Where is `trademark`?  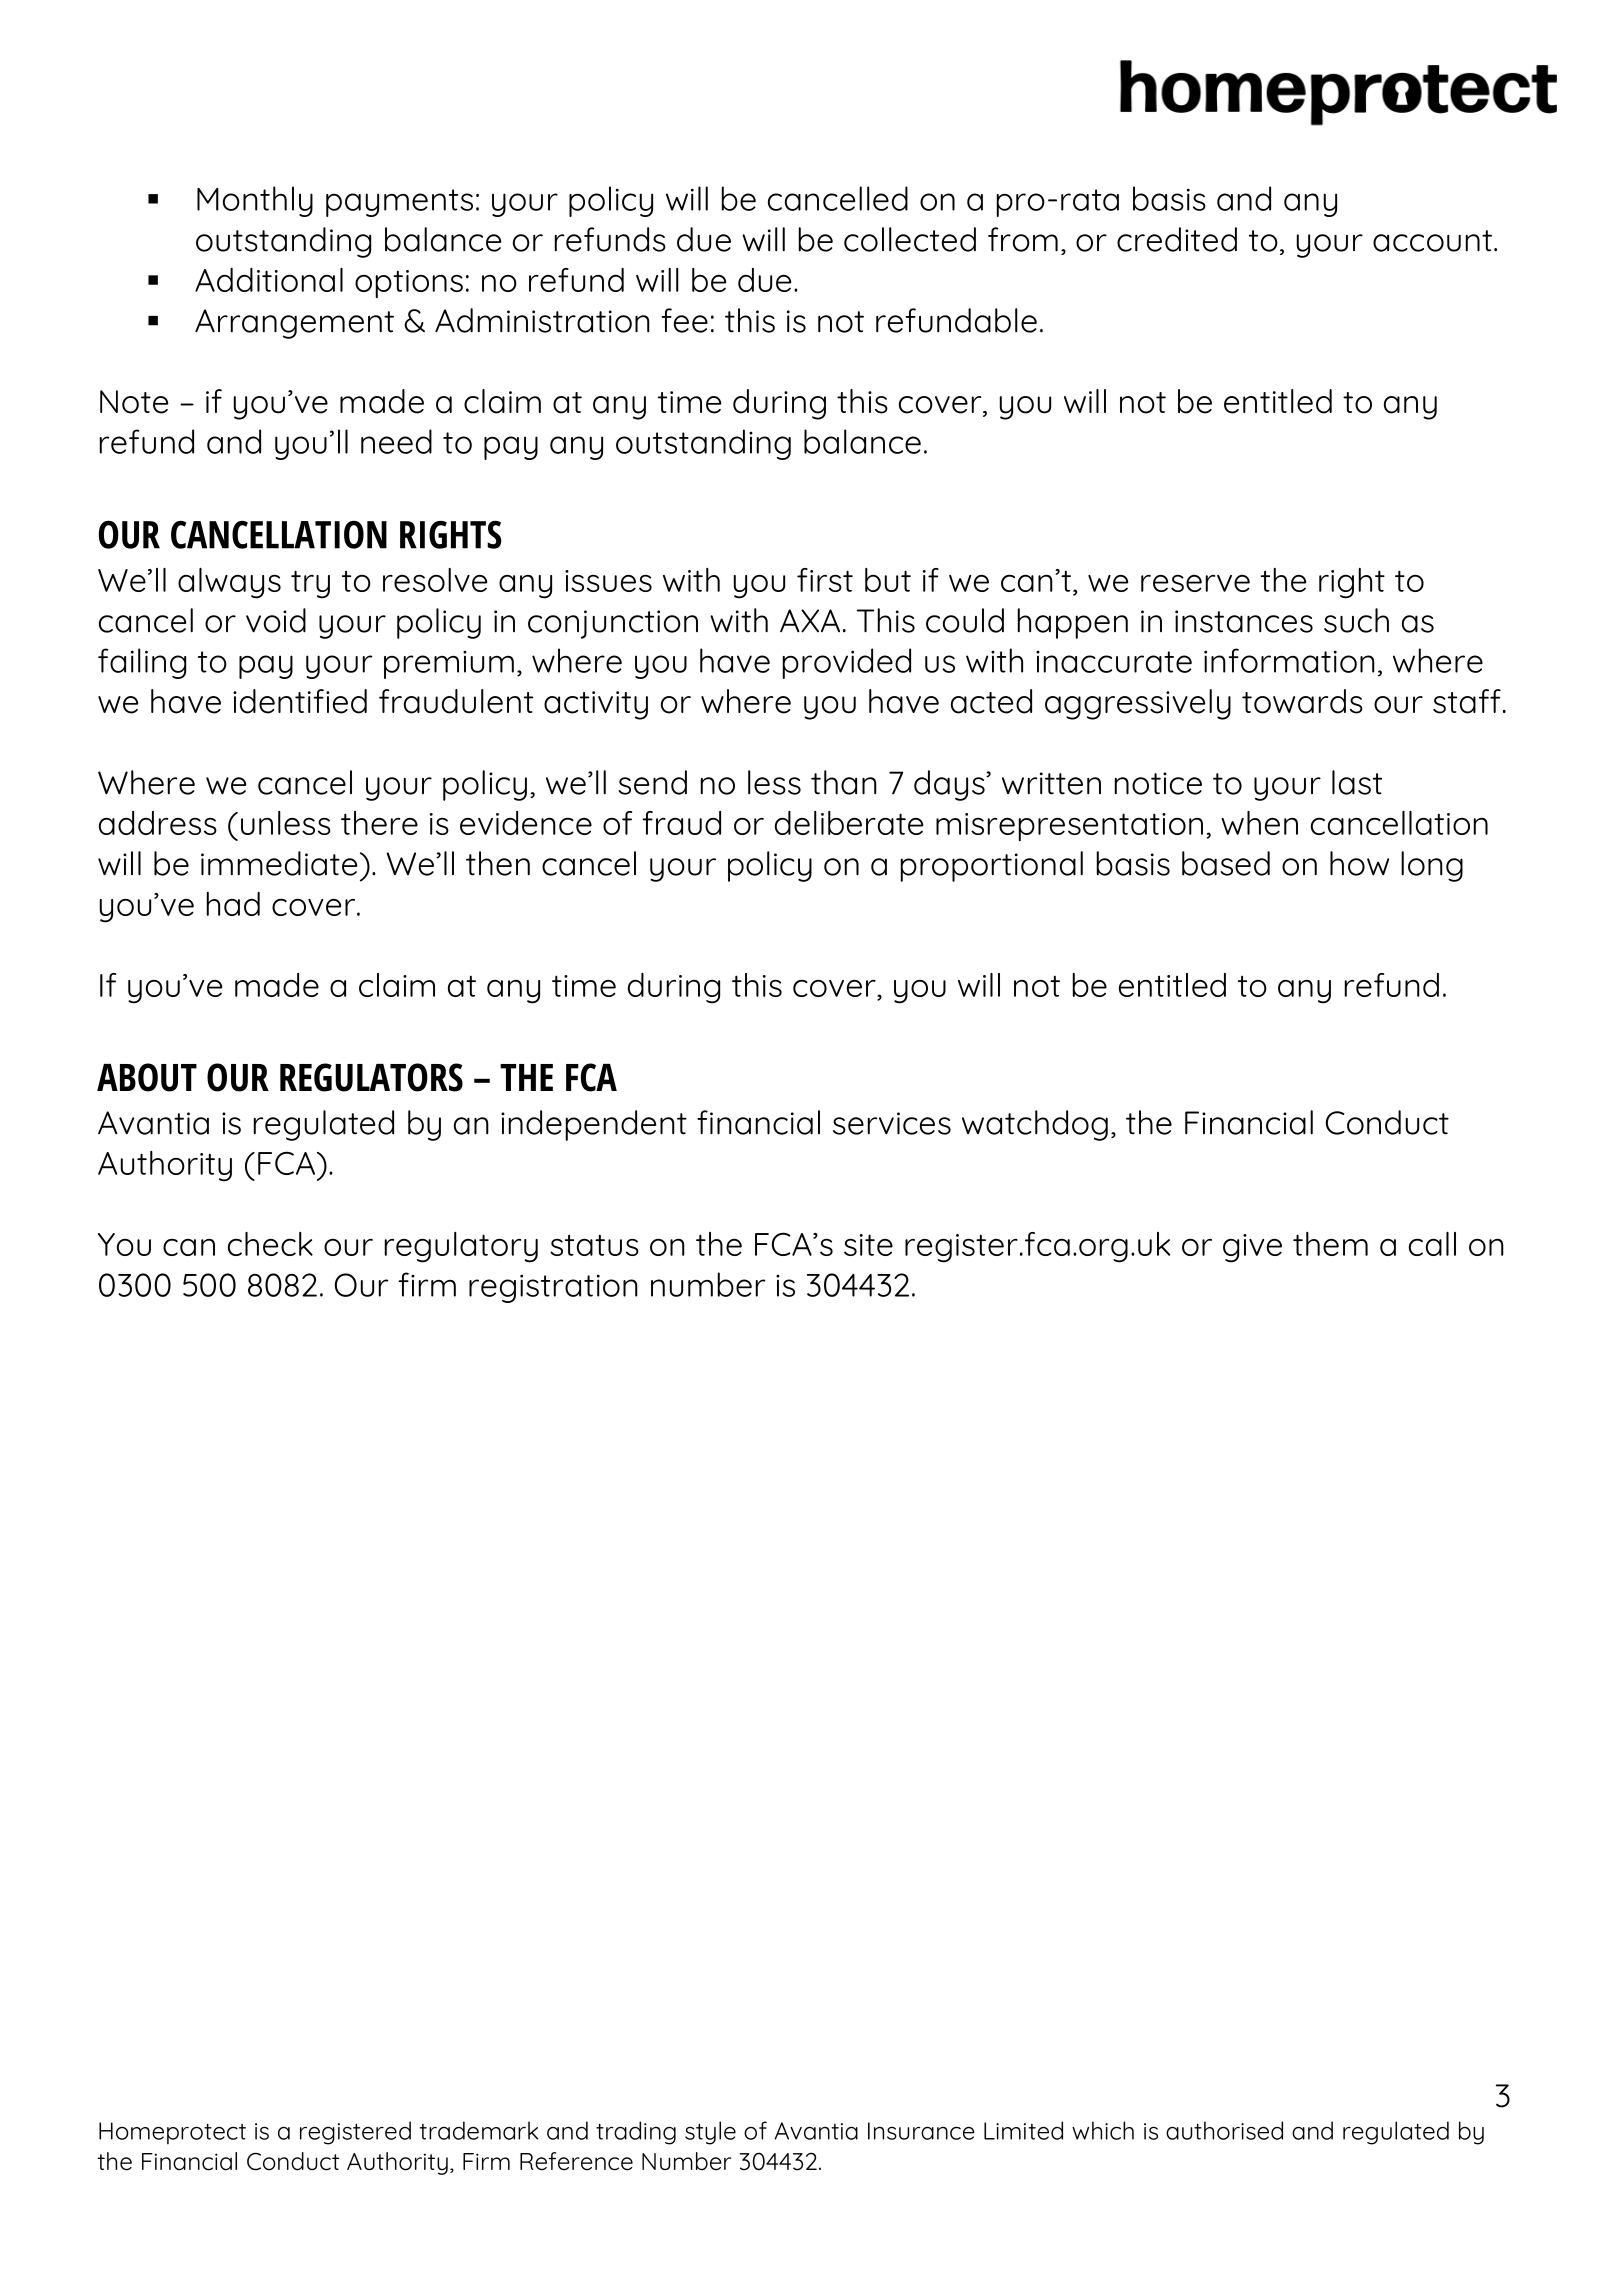 trademark is located at coordinates (478, 2130).
